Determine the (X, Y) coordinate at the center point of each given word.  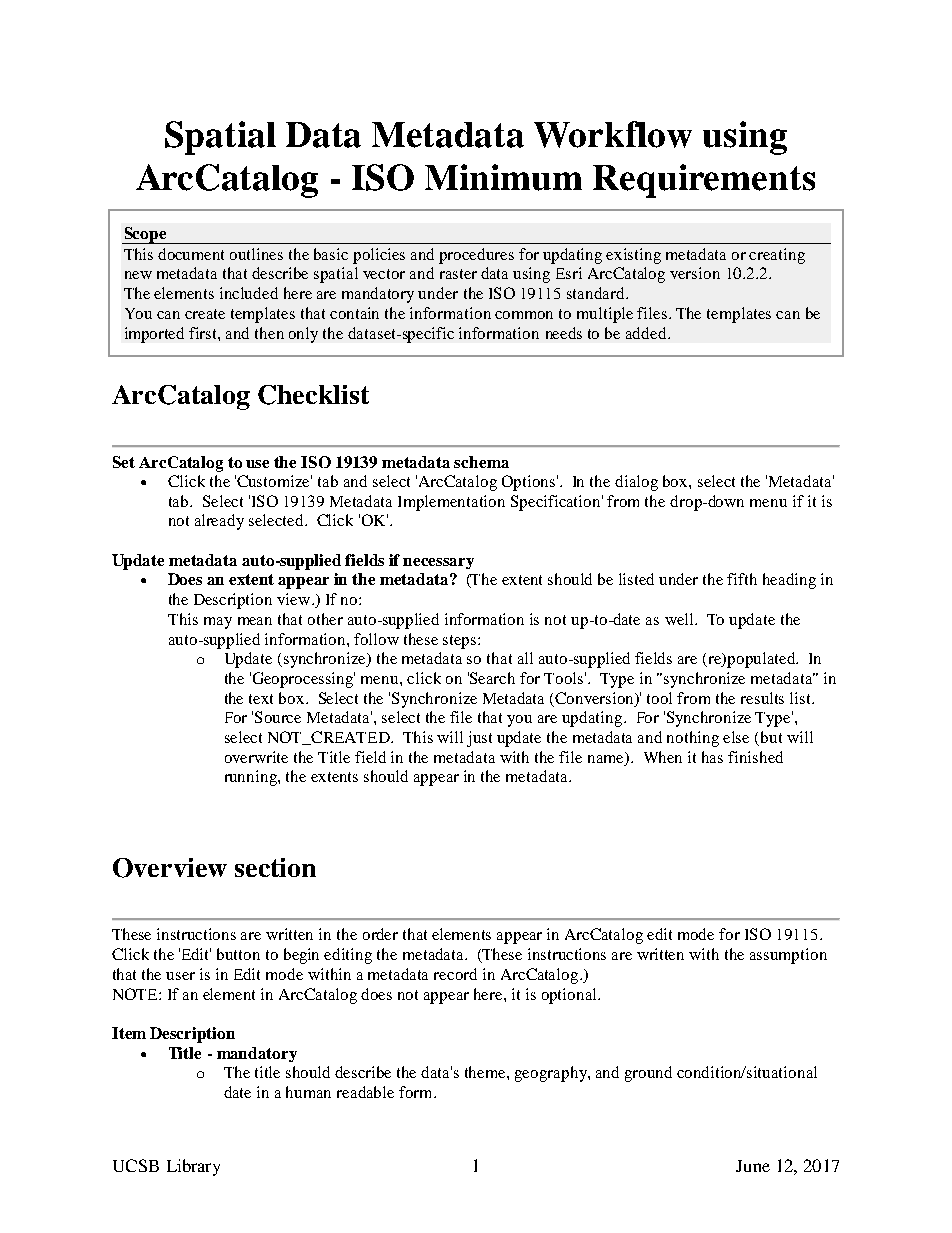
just (479, 739)
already (219, 522)
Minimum (503, 177)
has (712, 757)
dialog (636, 483)
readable (365, 1092)
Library (193, 1167)
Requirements (704, 181)
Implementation (451, 503)
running (252, 778)
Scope (145, 235)
